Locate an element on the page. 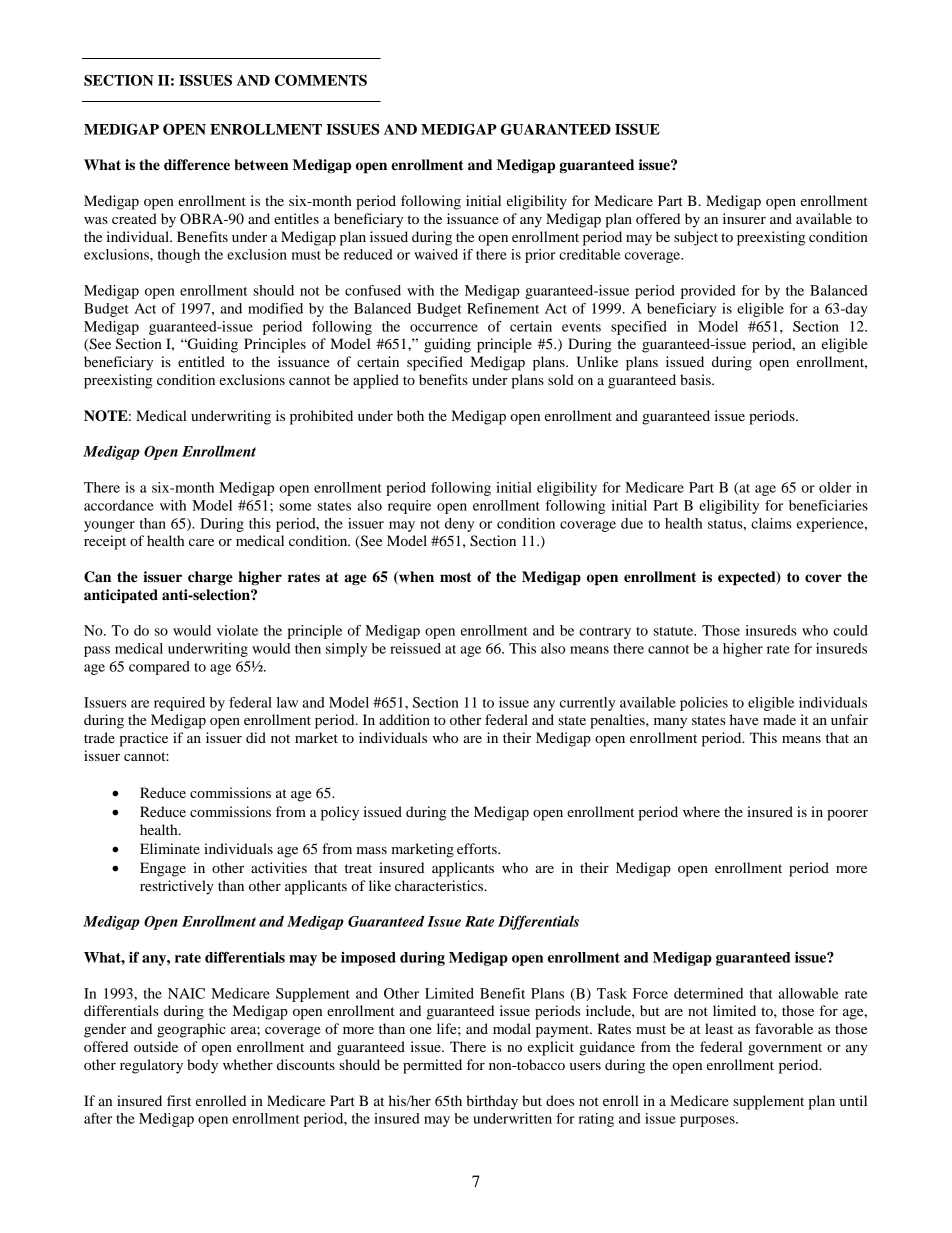  entitled is located at coordinates (201, 361).
